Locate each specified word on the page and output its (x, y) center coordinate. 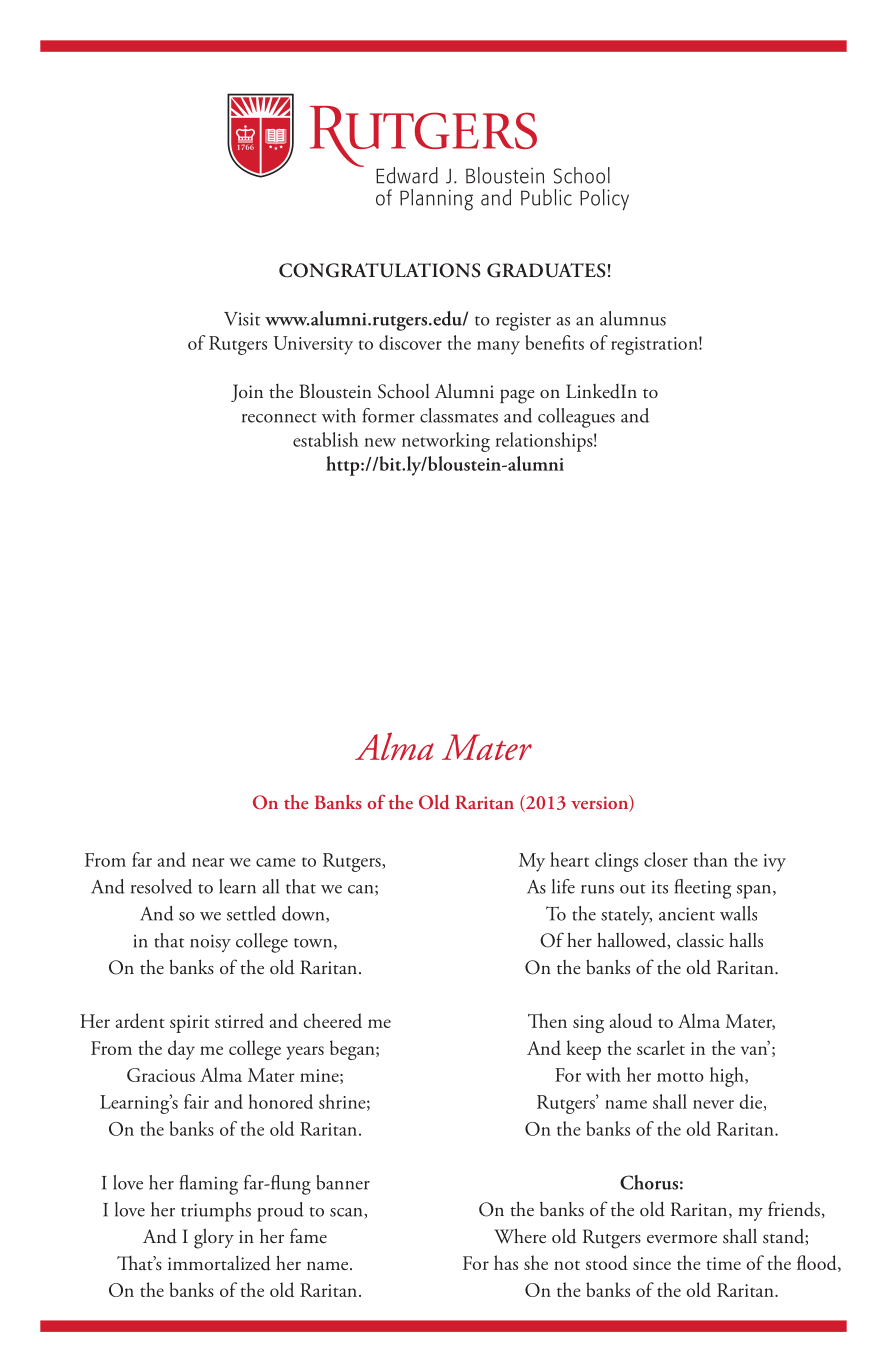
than (711, 859)
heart (569, 859)
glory (214, 1238)
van (755, 1049)
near (208, 862)
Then (547, 1020)
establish (326, 439)
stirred (239, 1020)
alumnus (633, 318)
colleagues (576, 418)
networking (446, 442)
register (523, 322)
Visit (242, 319)
